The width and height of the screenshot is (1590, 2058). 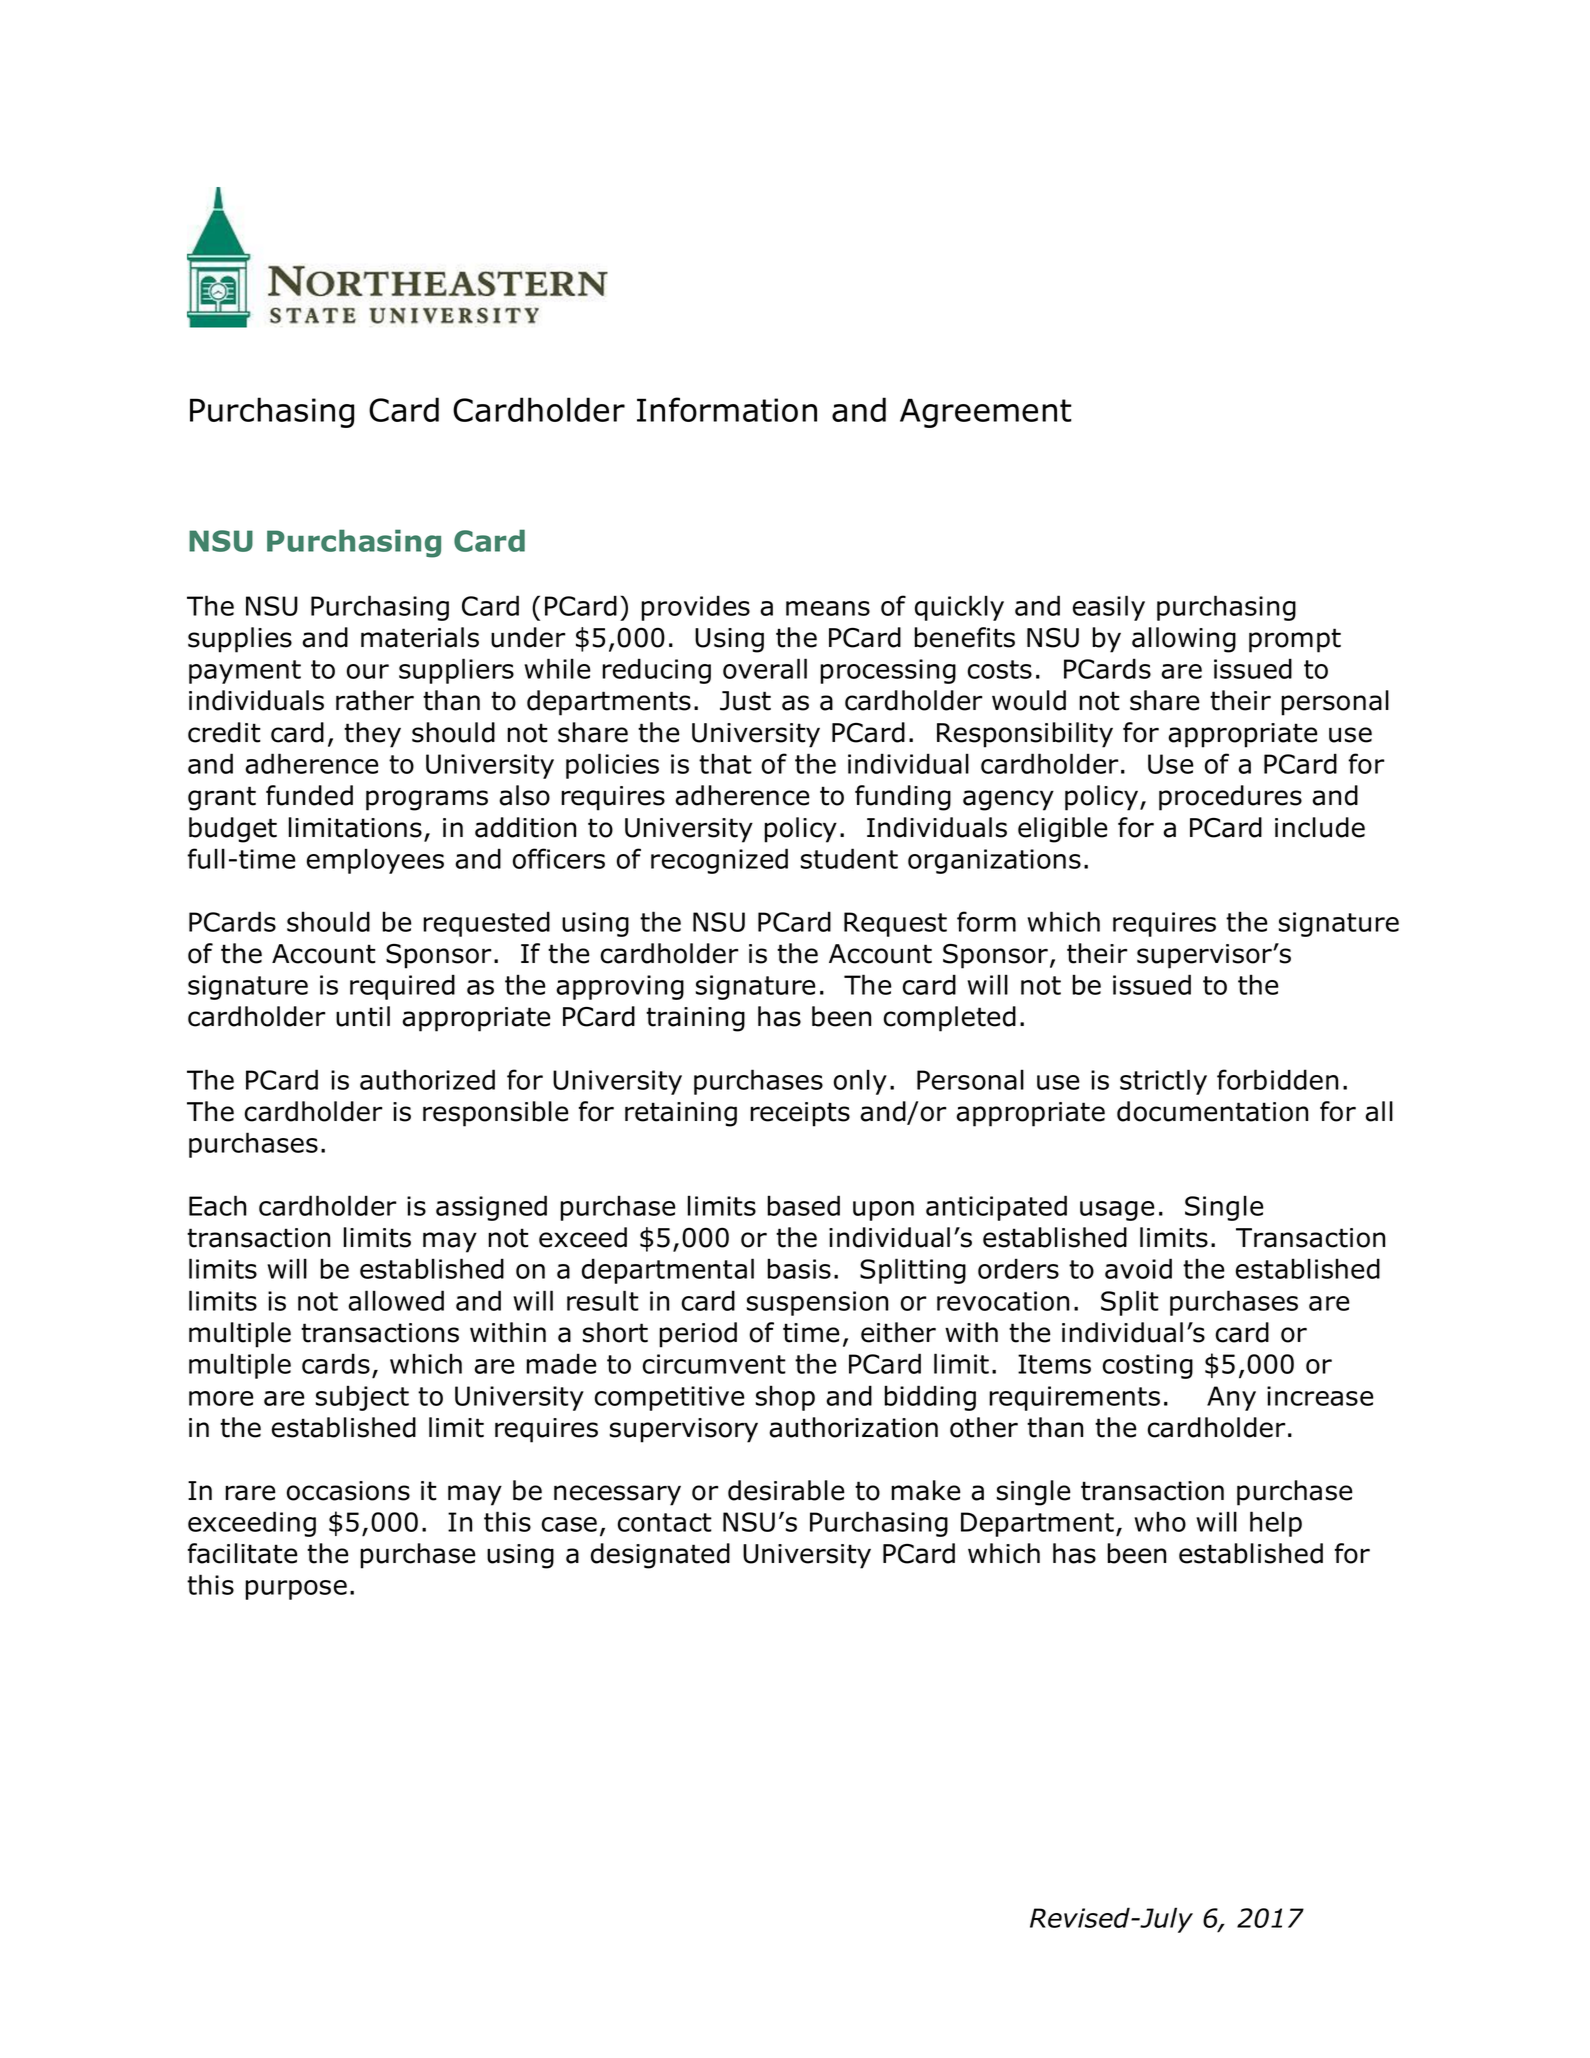 What do you see at coordinates (745, 701) in the screenshot?
I see `Just` at bounding box center [745, 701].
